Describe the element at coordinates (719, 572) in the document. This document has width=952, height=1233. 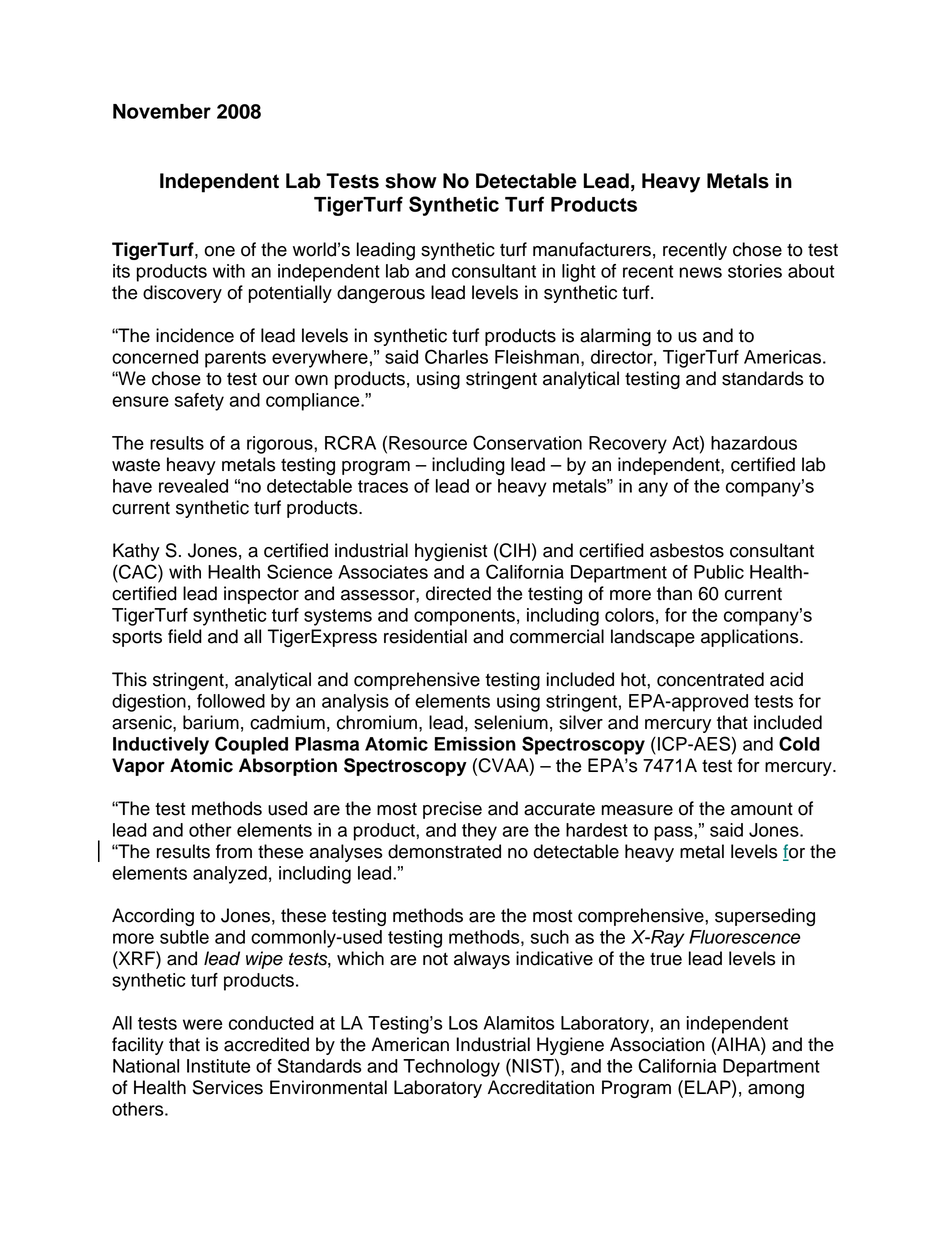
I see `Public` at that location.
